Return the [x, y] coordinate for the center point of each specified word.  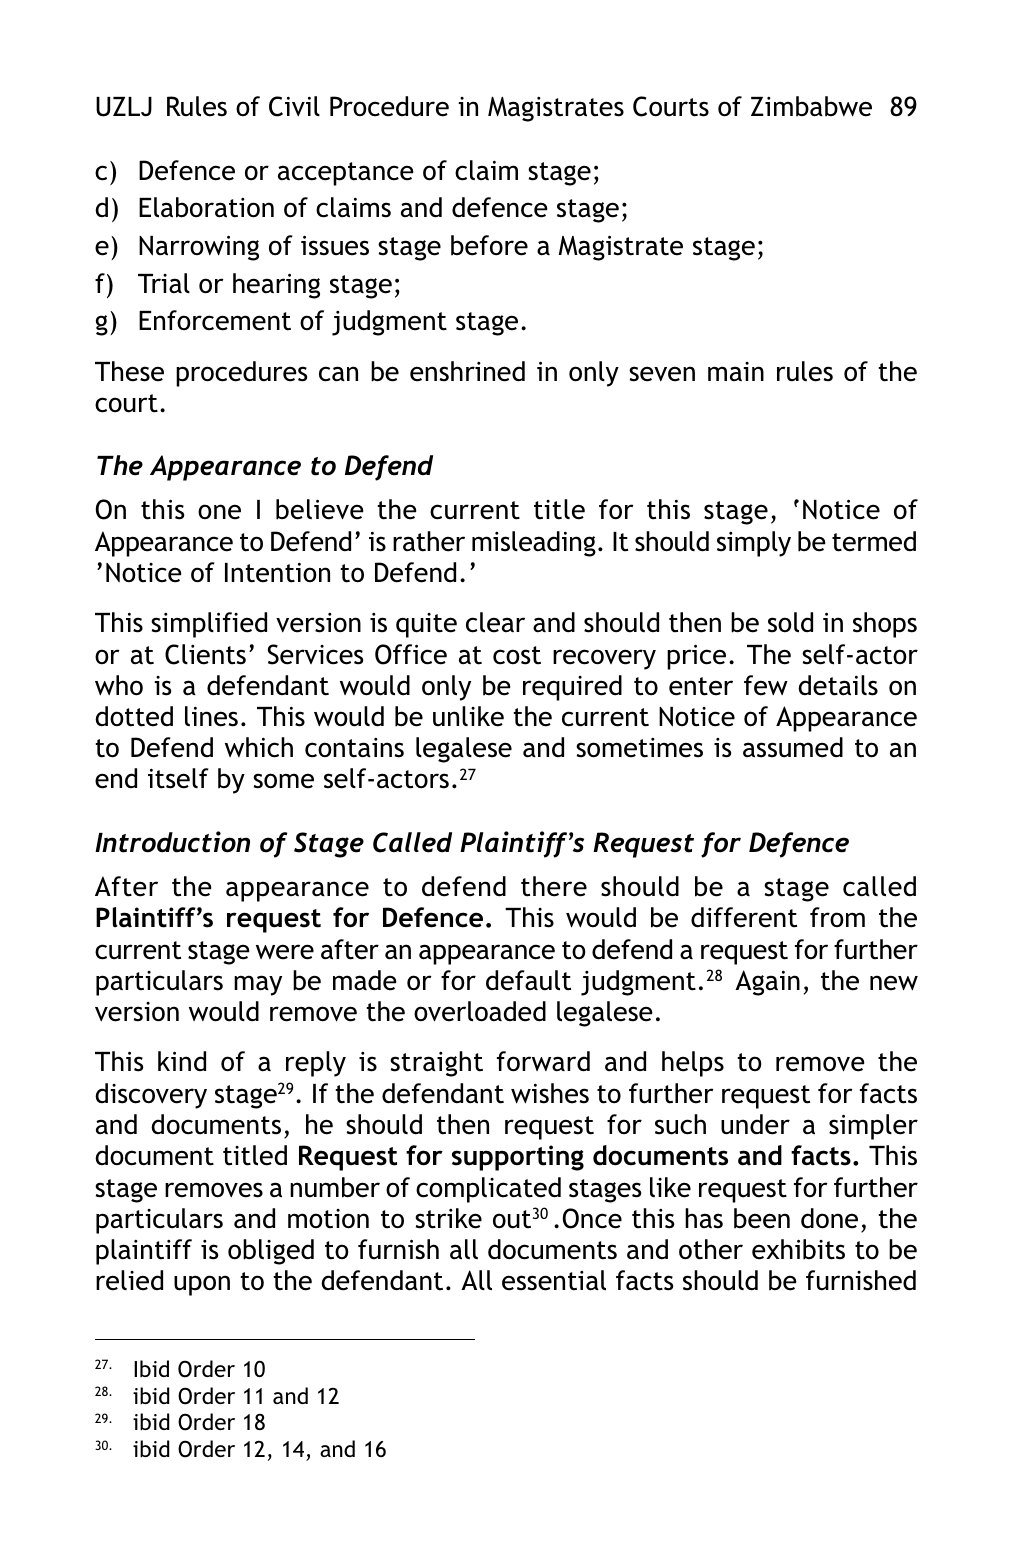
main [736, 372]
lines [211, 716]
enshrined [467, 371]
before [489, 245]
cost [517, 655]
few [766, 685]
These [129, 371]
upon [202, 1285]
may [258, 985]
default [528, 980]
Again [767, 983]
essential [554, 1280]
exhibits [798, 1249]
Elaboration [206, 207]
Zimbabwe [811, 106]
